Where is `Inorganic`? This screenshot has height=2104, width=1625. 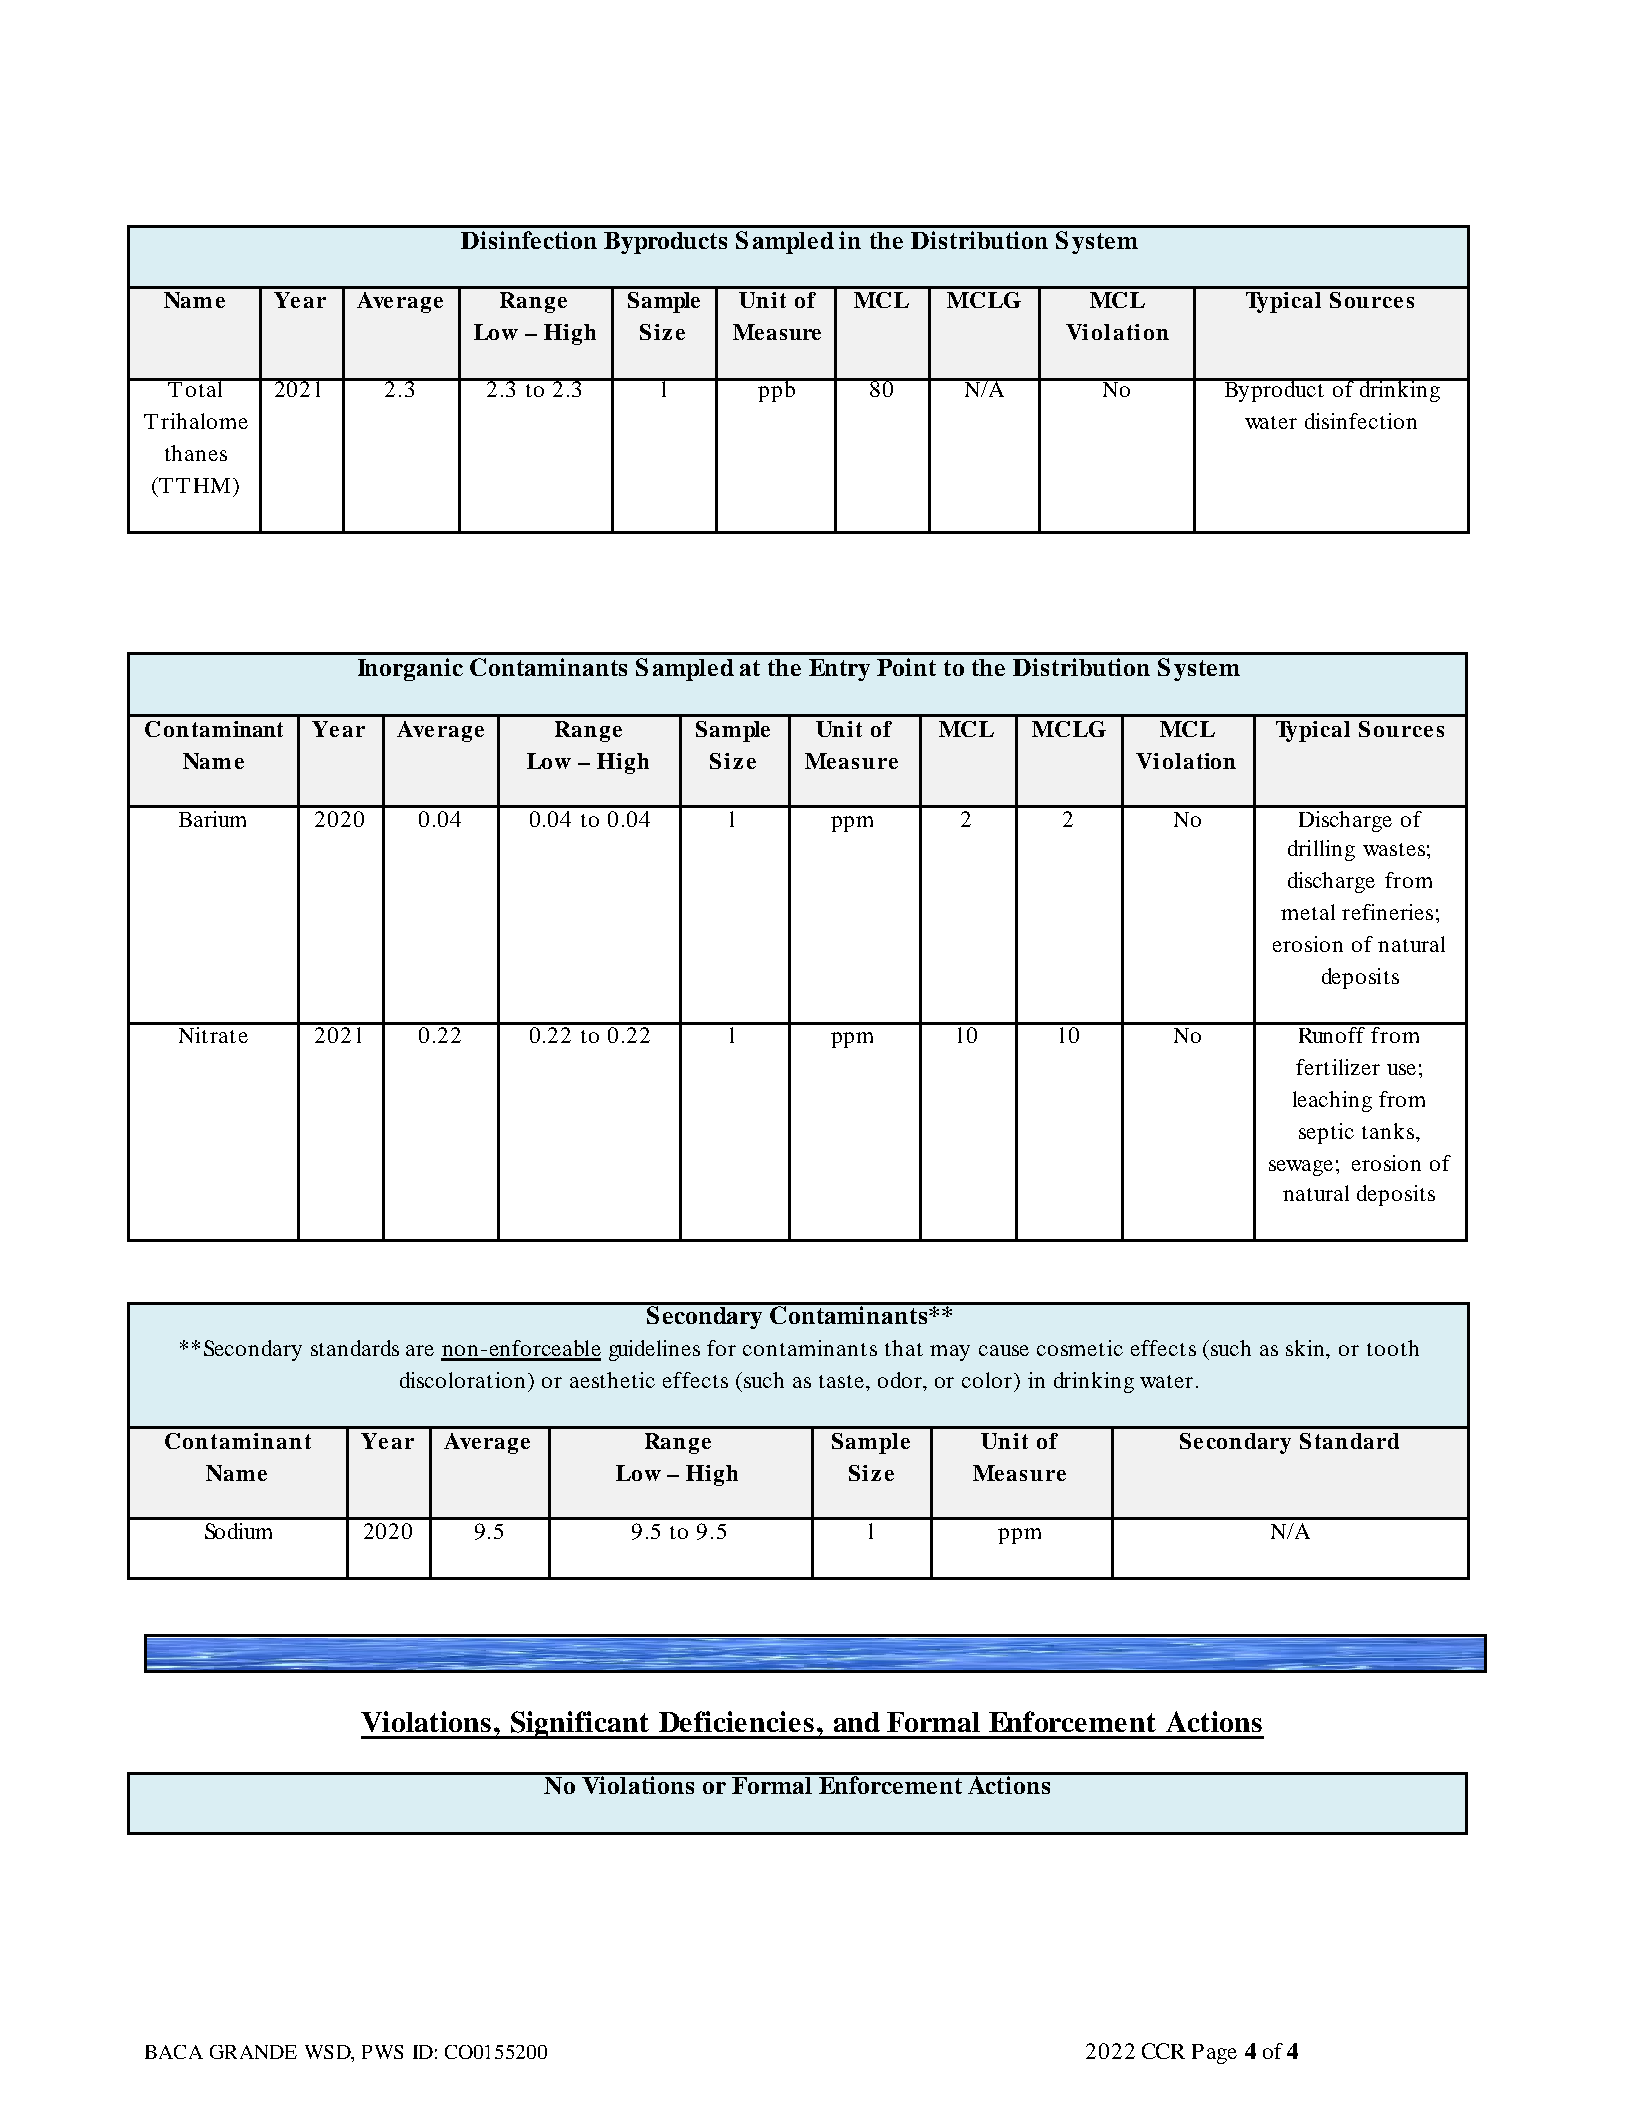 Inorganic is located at coordinates (410, 669).
